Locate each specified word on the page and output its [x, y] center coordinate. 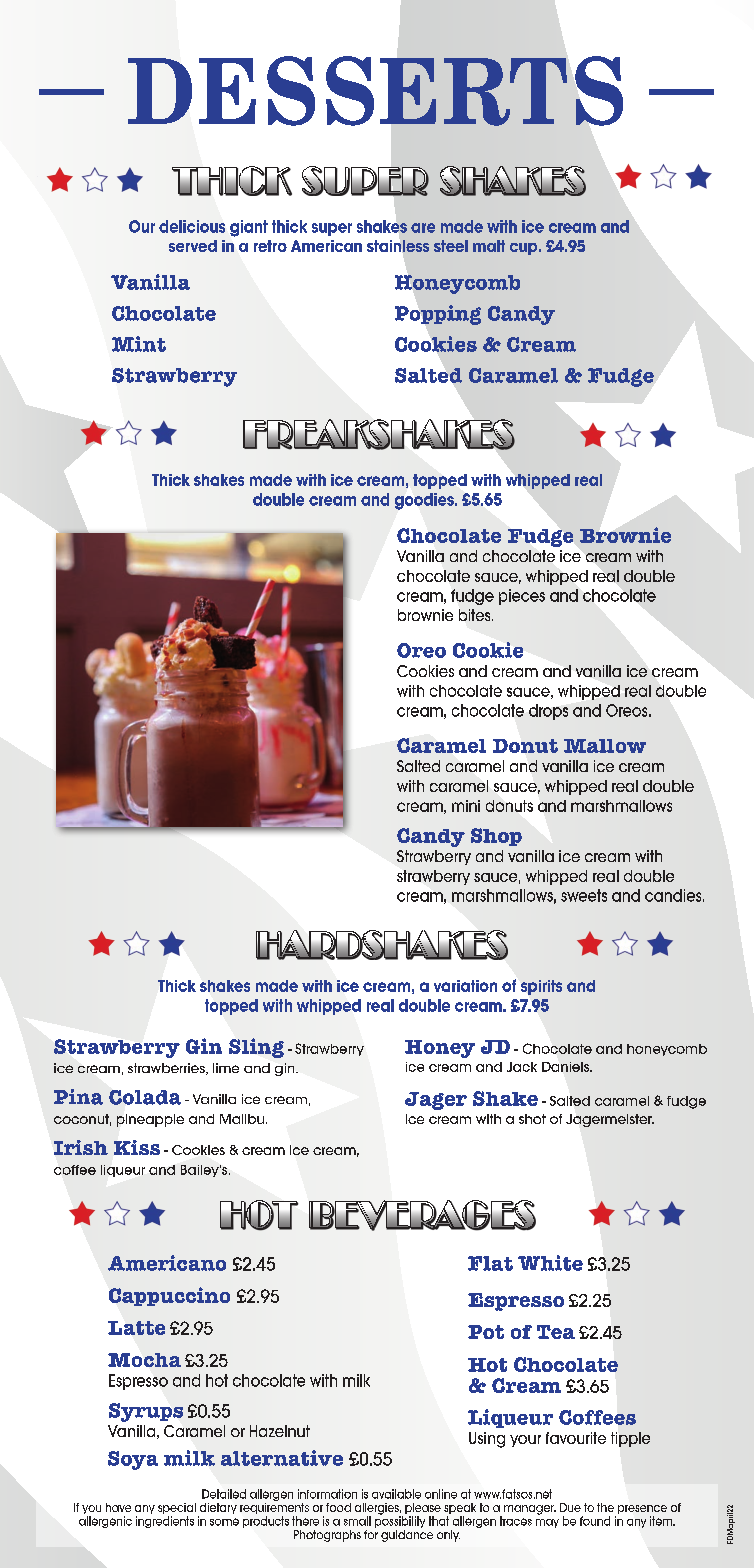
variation [465, 986]
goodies [425, 501]
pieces [522, 597]
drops [548, 712]
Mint [139, 344]
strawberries [167, 1069]
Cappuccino [169, 1296]
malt [489, 246]
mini [466, 806]
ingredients [165, 1522]
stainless [398, 246]
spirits [541, 987]
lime [226, 1068]
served [193, 246]
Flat [490, 1263]
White [550, 1263]
